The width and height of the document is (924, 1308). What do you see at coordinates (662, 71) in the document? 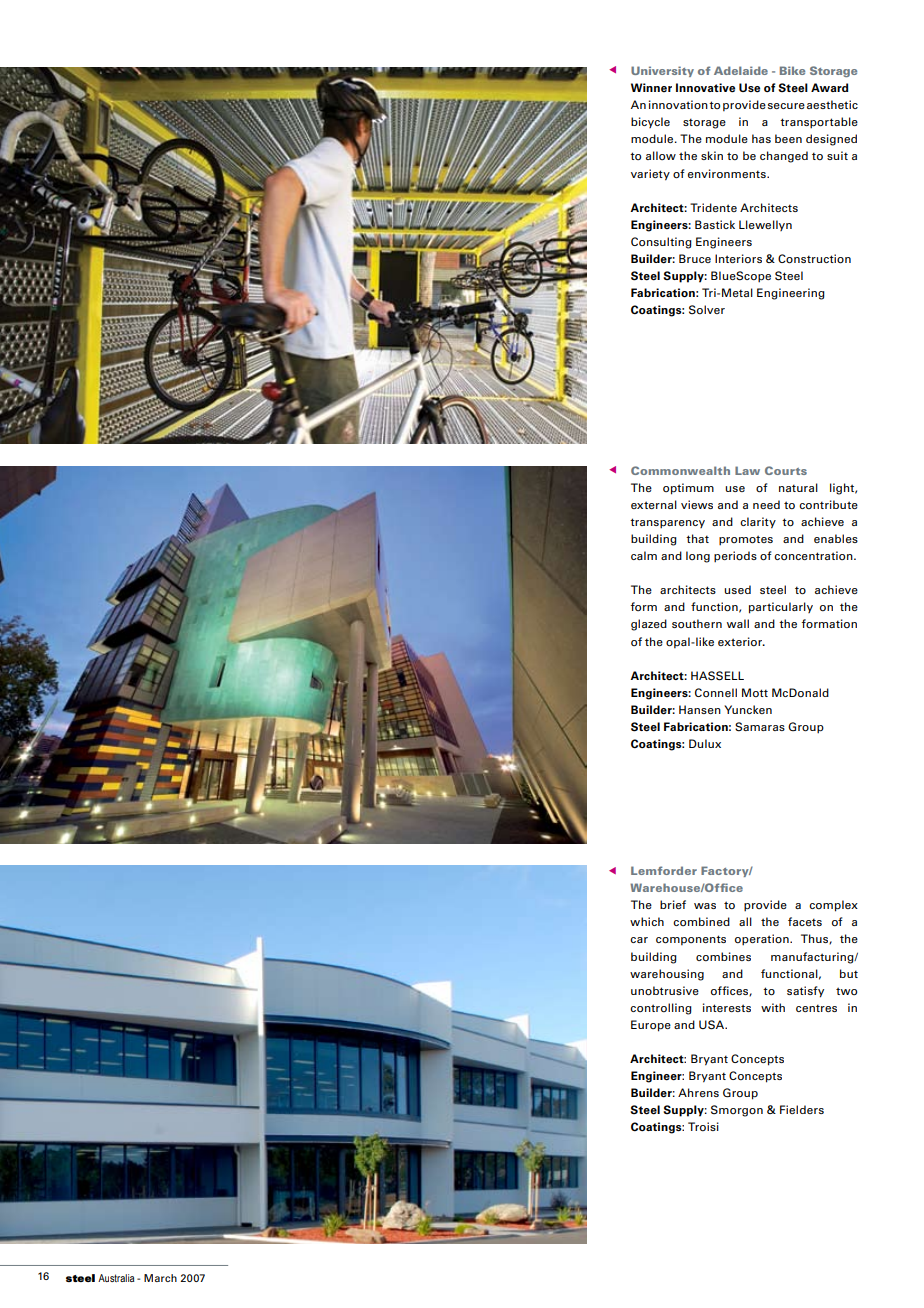
I see `University` at bounding box center [662, 71].
